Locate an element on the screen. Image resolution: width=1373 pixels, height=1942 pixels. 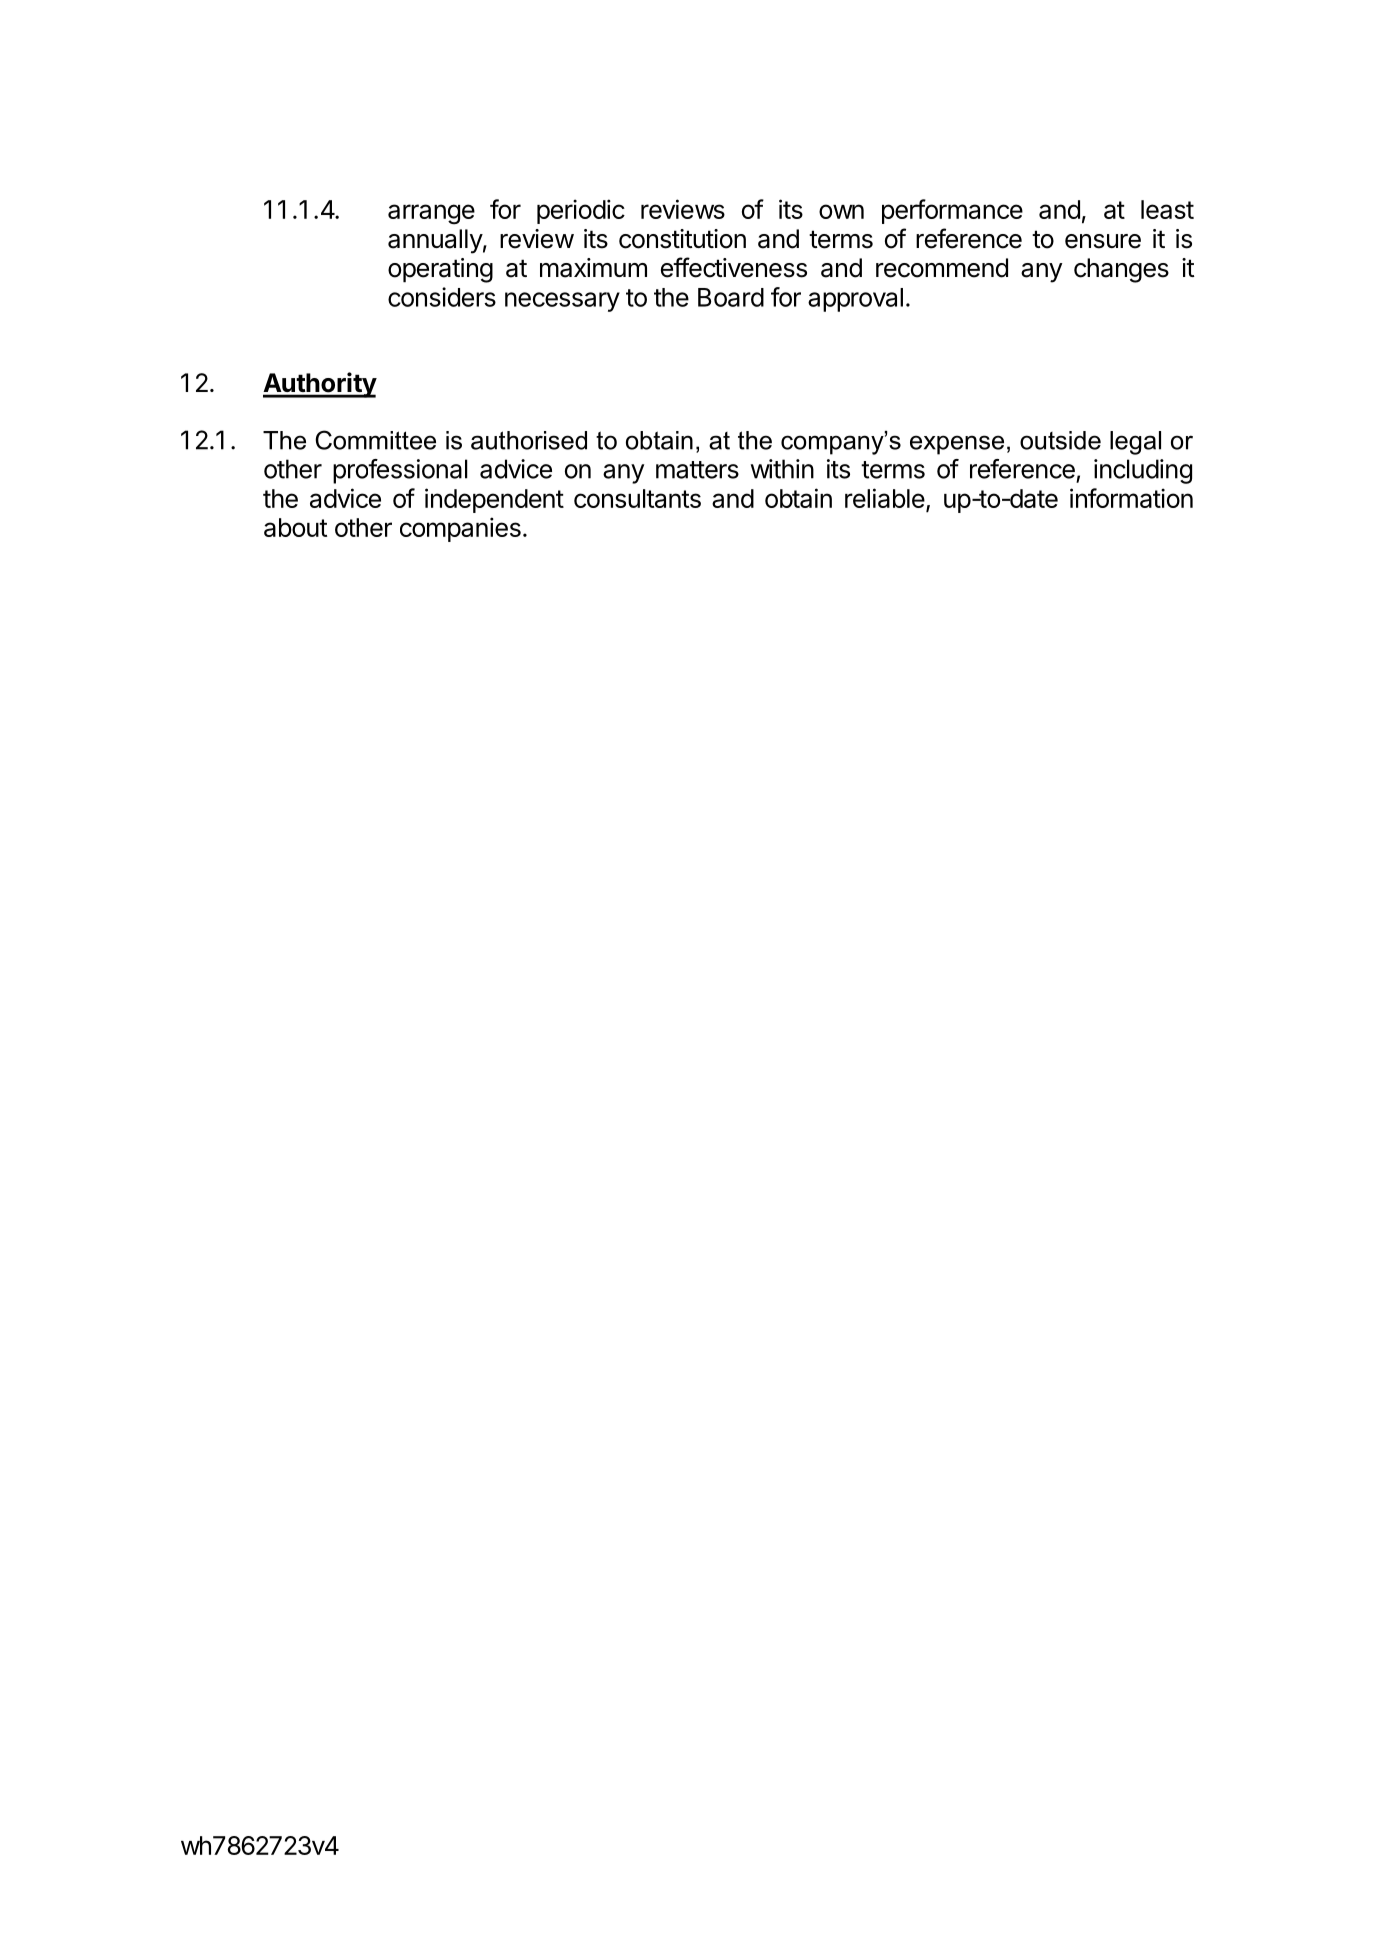
outside is located at coordinates (1060, 440).
